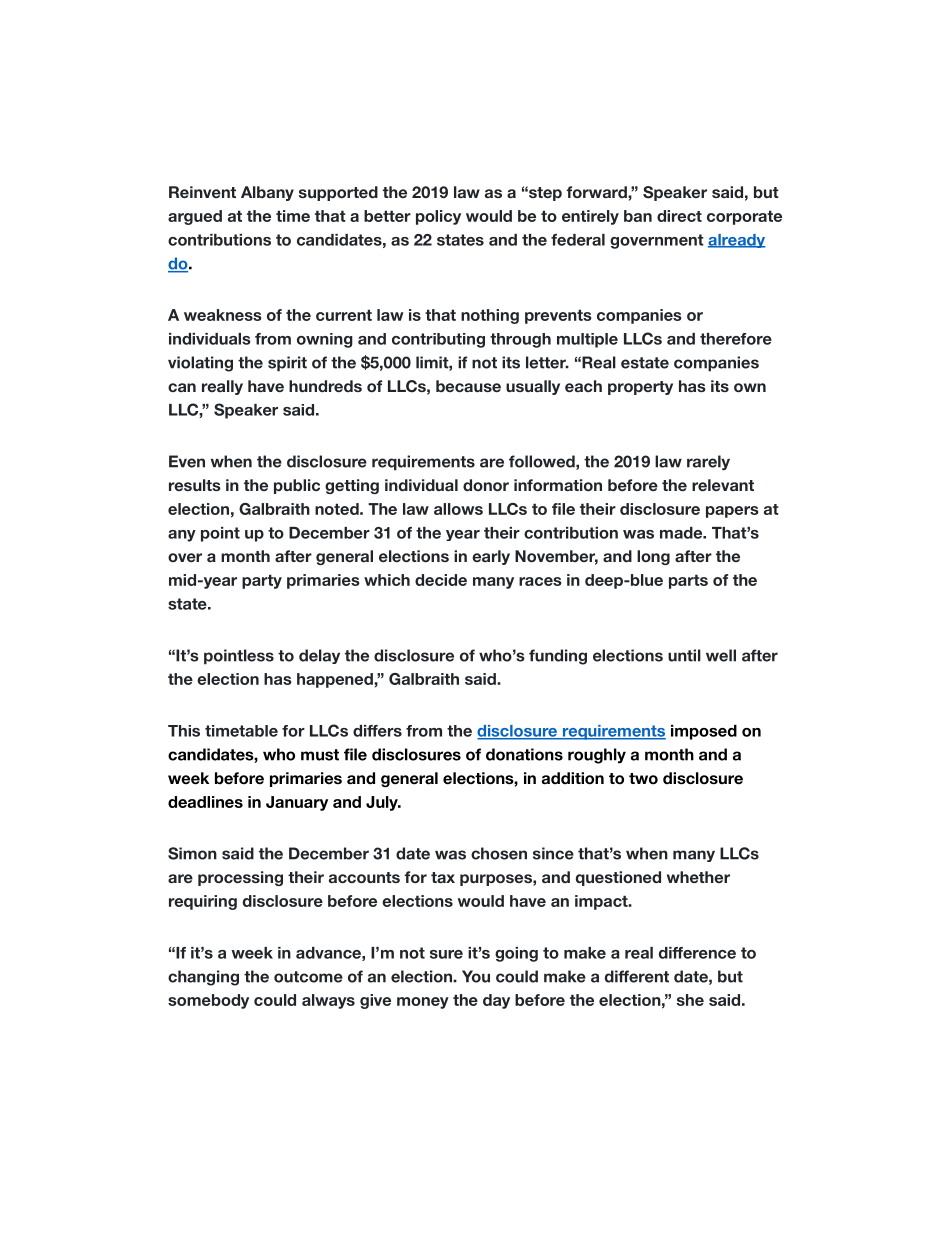  I want to click on Albany, so click(267, 193).
